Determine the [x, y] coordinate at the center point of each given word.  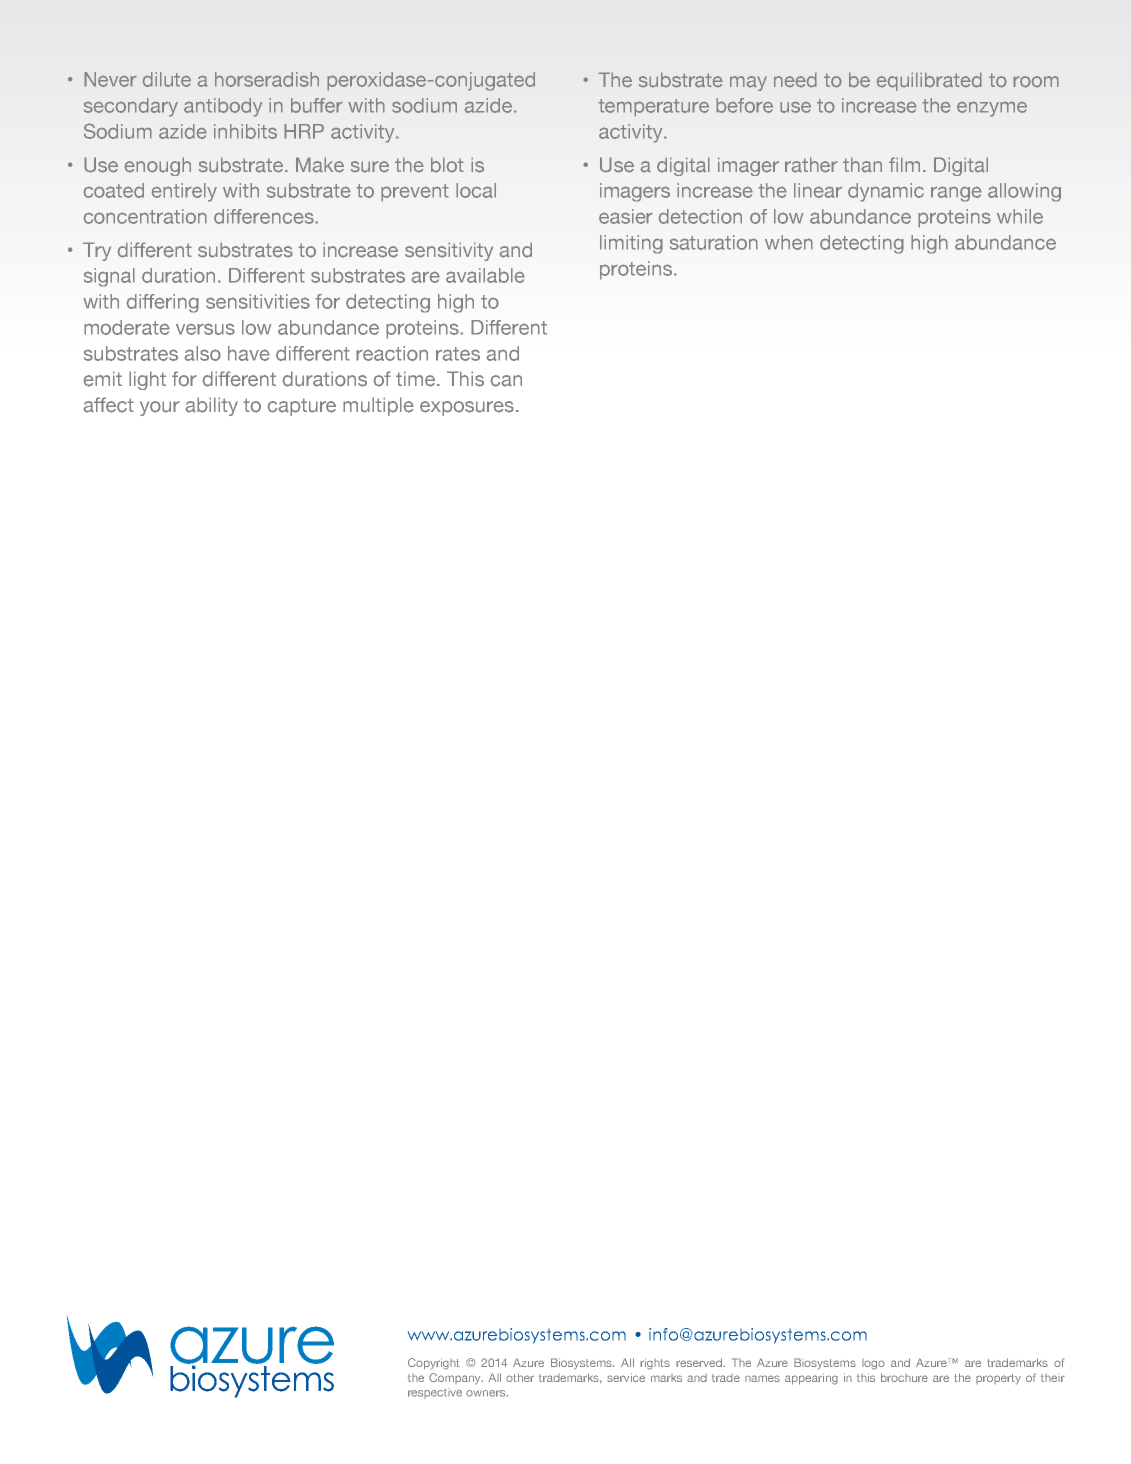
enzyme [992, 109]
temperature [653, 108]
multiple [378, 406]
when [789, 242]
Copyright [434, 1364]
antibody [223, 107]
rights [655, 1364]
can [506, 381]
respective [435, 1393]
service [626, 1377]
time [417, 379]
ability [211, 406]
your [160, 408]
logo [873, 1364]
